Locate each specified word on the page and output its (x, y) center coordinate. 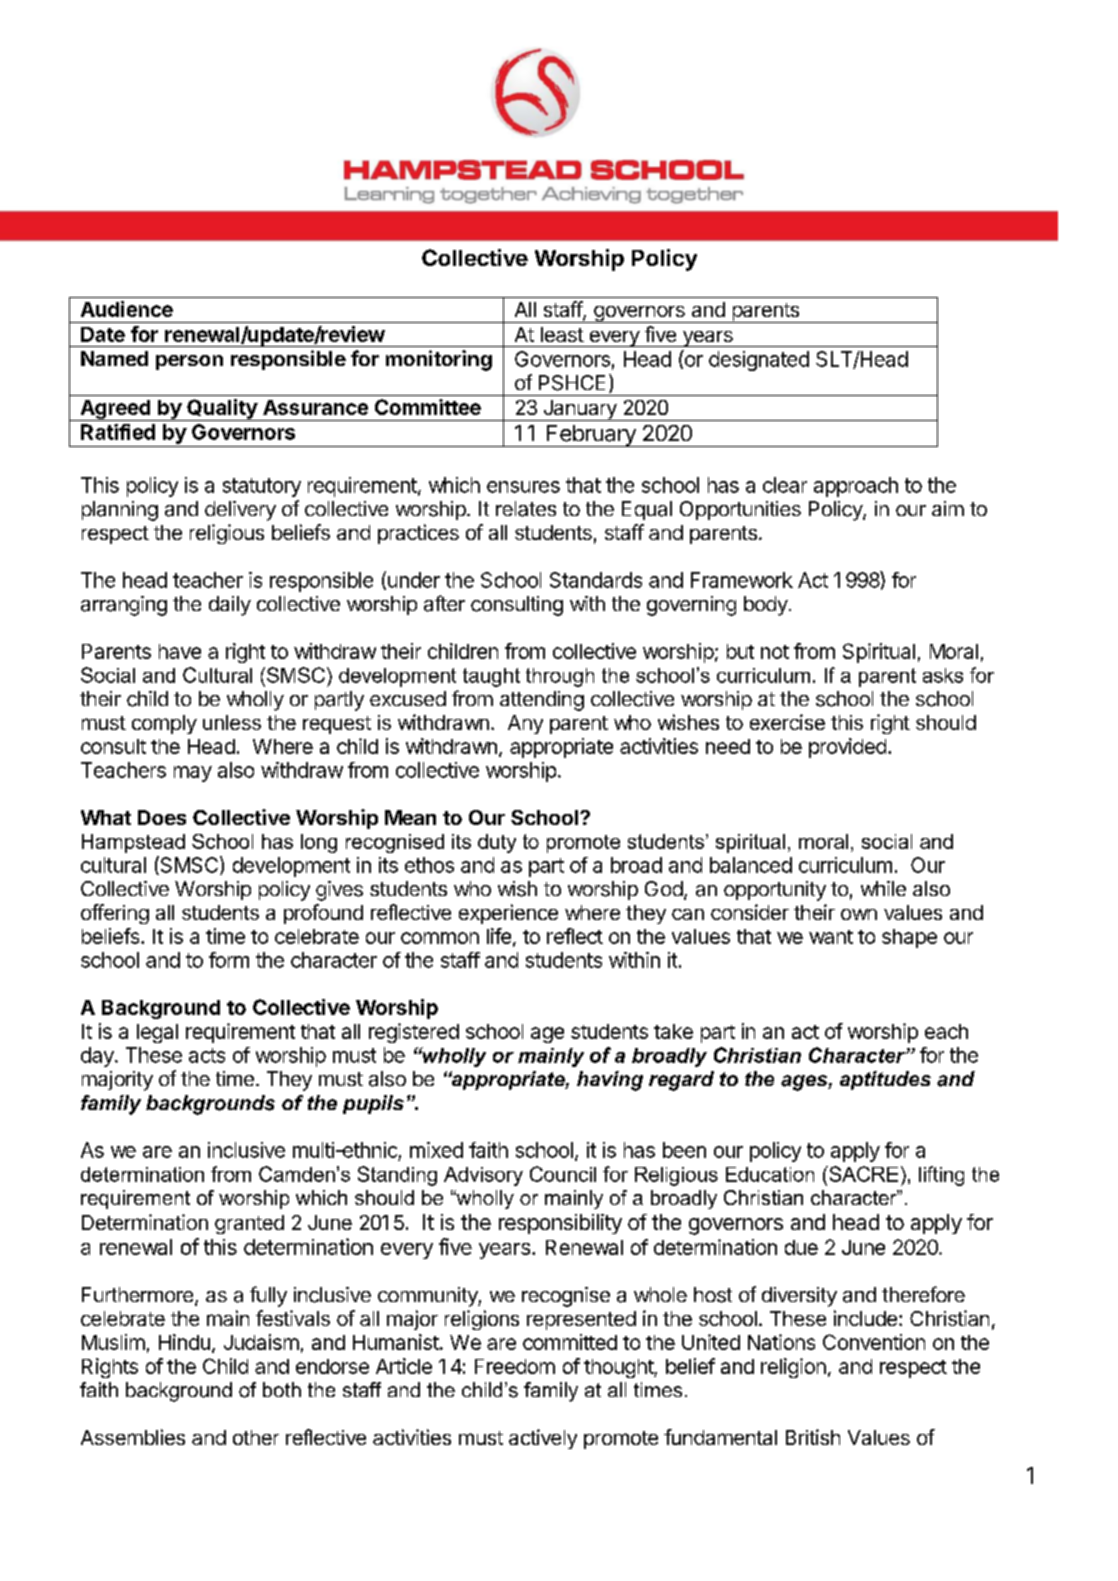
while (883, 888)
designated (759, 361)
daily (230, 606)
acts (207, 1055)
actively (543, 1439)
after (444, 603)
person (189, 362)
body (766, 606)
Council (563, 1174)
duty (497, 843)
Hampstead (133, 843)
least (562, 334)
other (256, 1437)
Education (770, 1174)
